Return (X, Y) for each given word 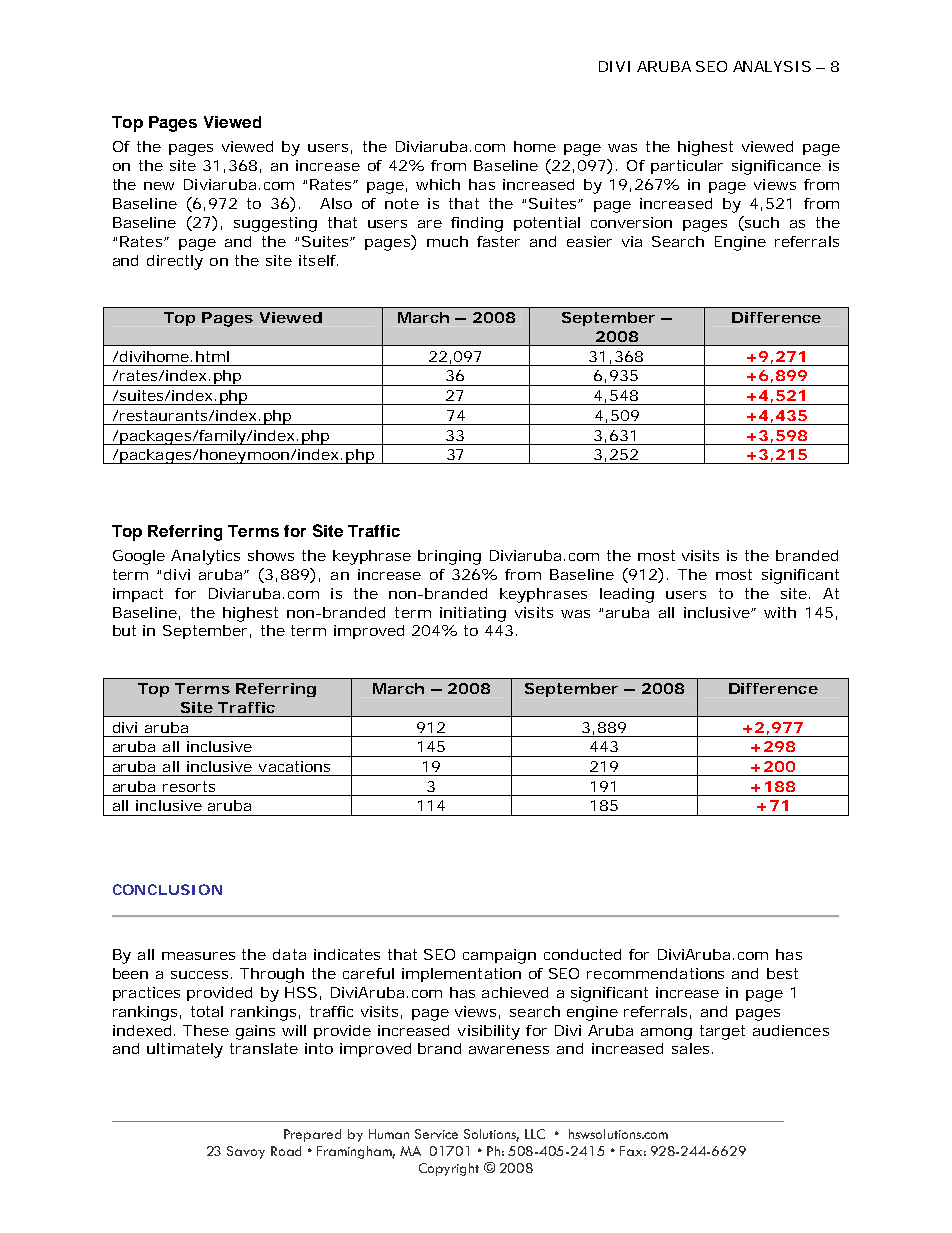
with (780, 612)
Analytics (205, 557)
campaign (499, 956)
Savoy (246, 1152)
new (159, 186)
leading (627, 595)
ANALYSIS (772, 66)
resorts (189, 786)
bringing (449, 557)
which (438, 184)
